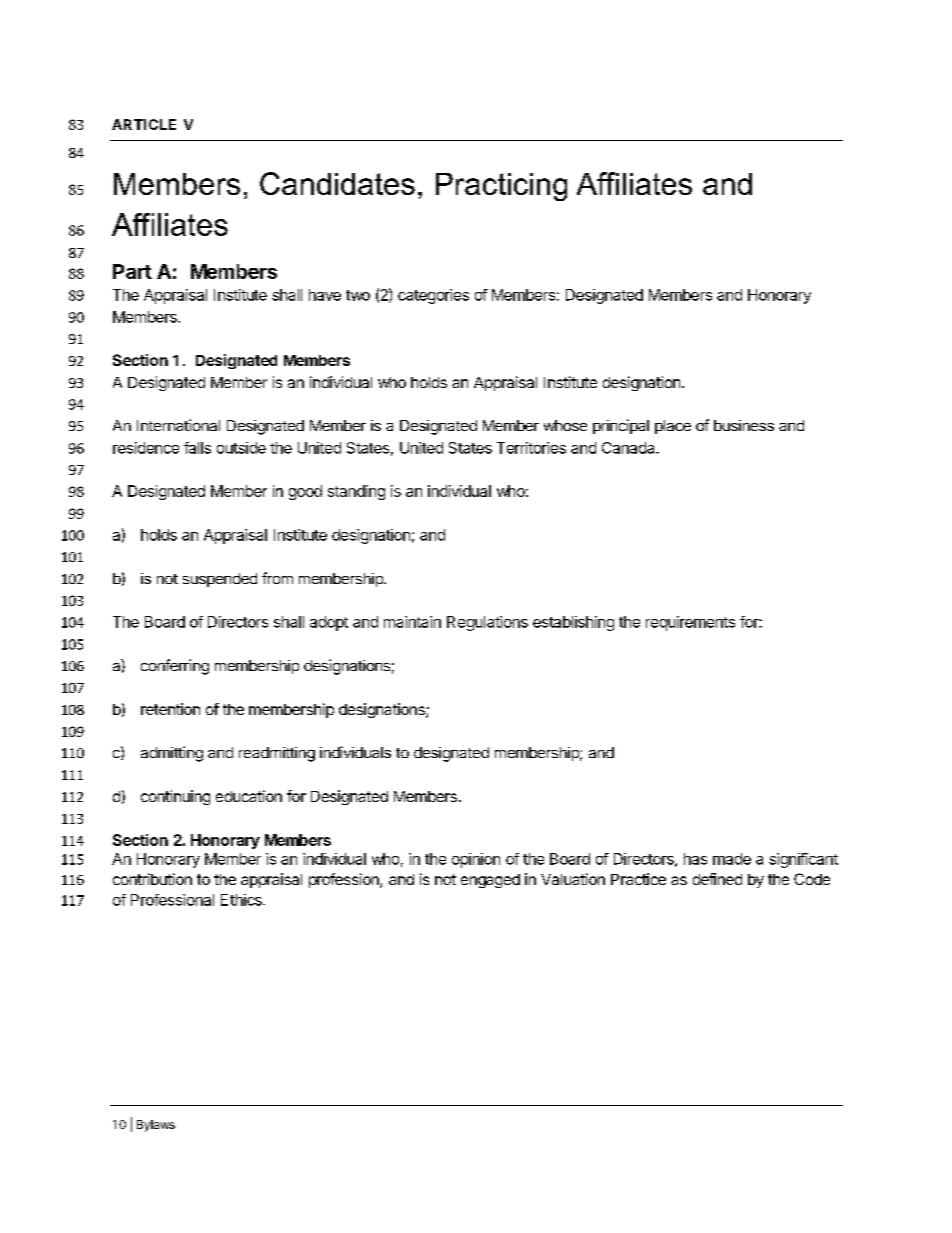 This screenshot has width=952, height=1233. I want to click on Regulations, so click(487, 623).
